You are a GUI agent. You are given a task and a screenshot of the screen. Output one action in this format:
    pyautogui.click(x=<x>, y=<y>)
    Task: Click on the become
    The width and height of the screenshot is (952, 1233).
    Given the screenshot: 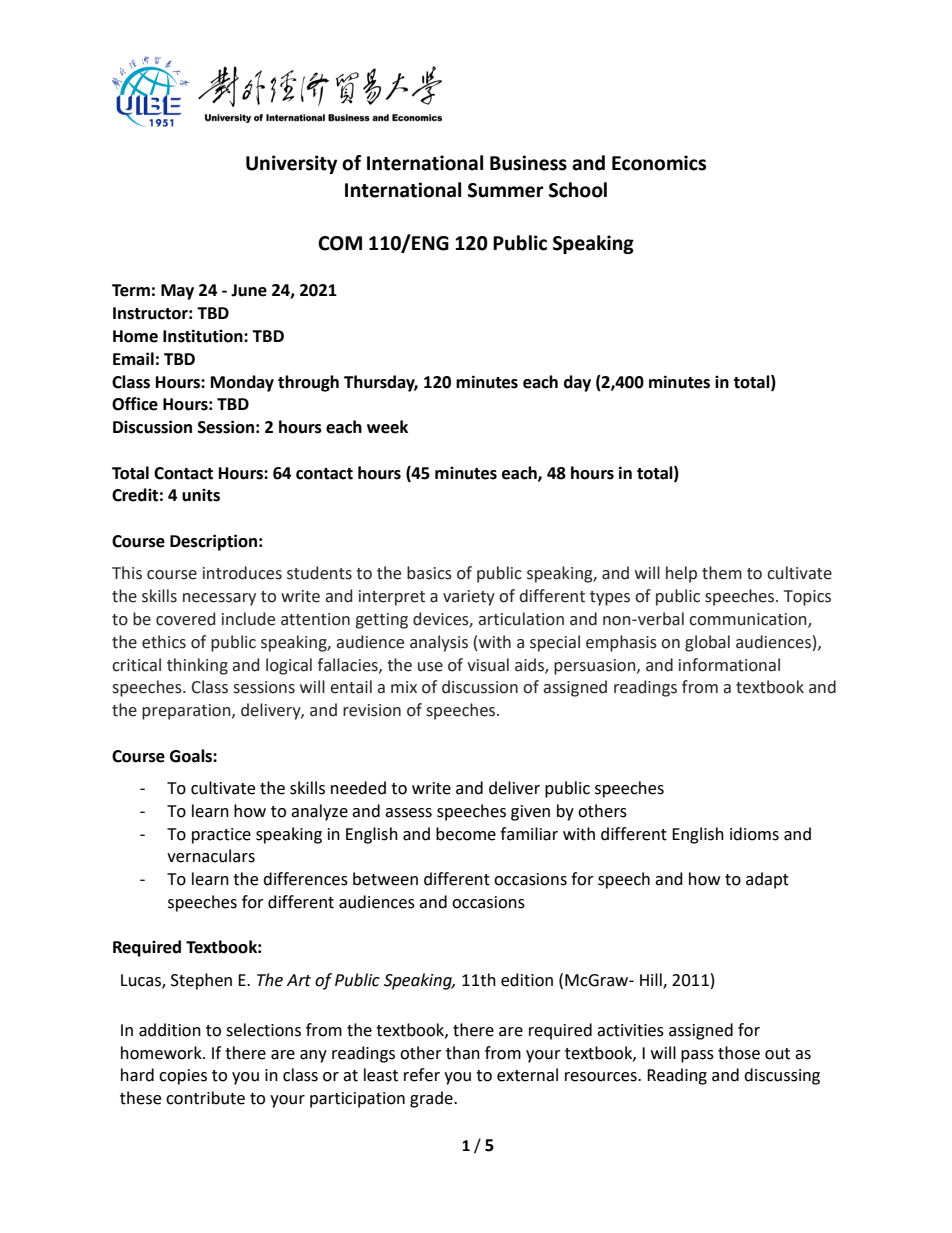 What is the action you would take?
    pyautogui.click(x=466, y=834)
